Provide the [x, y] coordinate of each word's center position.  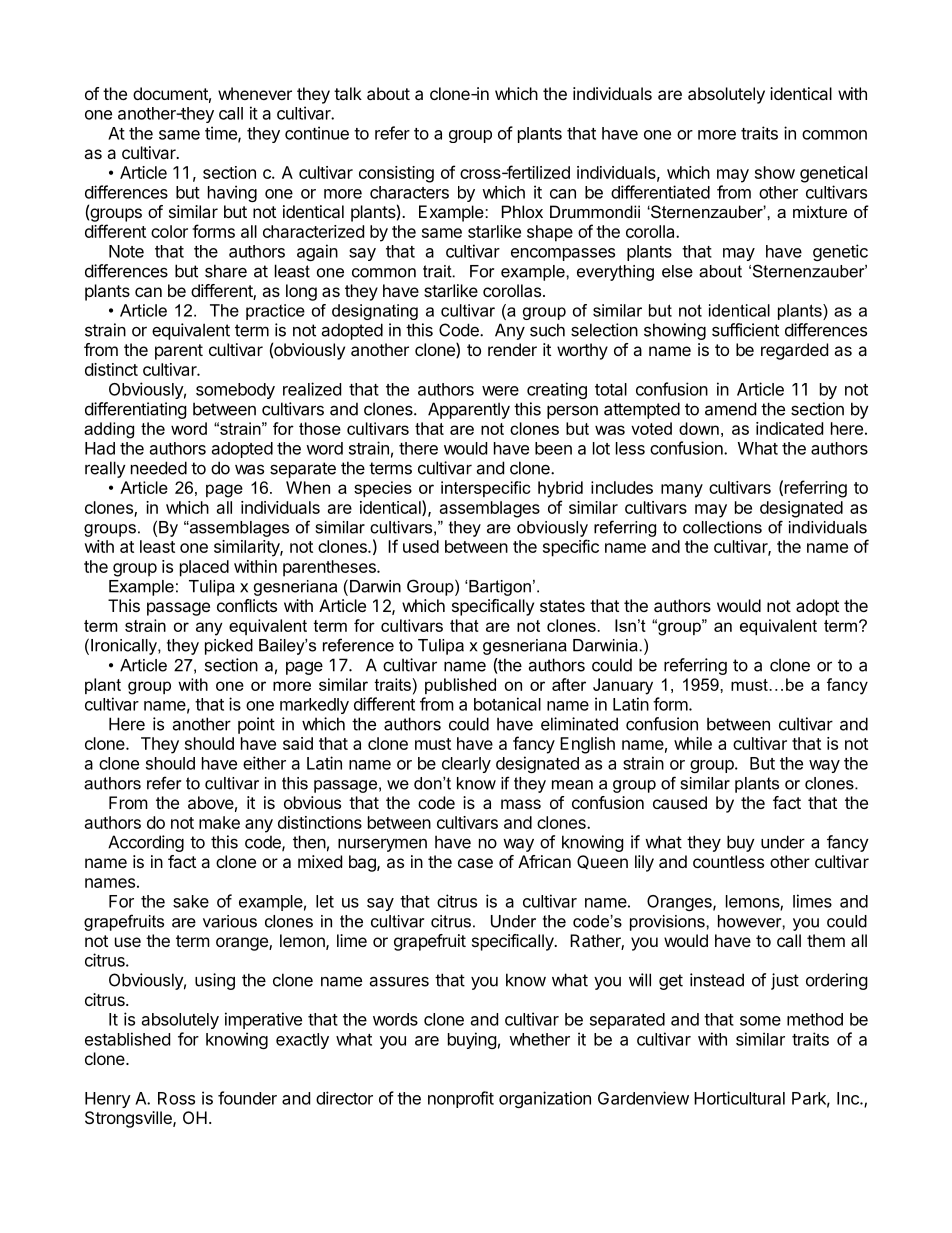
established [127, 1039]
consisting [396, 174]
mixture [820, 211]
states [562, 606]
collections [722, 527]
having [232, 193]
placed [204, 568]
